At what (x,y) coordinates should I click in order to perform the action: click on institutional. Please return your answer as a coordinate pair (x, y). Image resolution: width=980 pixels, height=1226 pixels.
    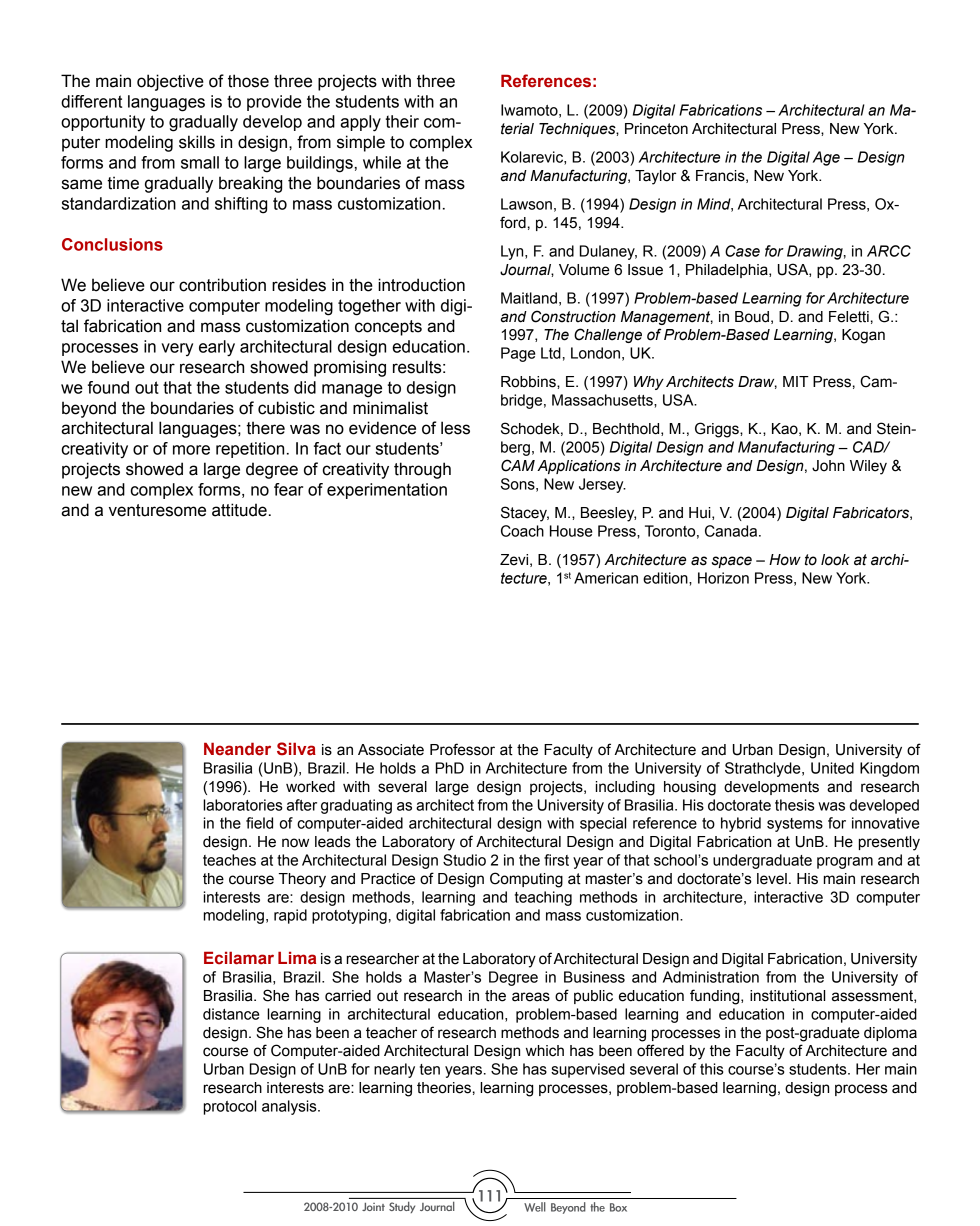
    Looking at the image, I should click on (787, 996).
